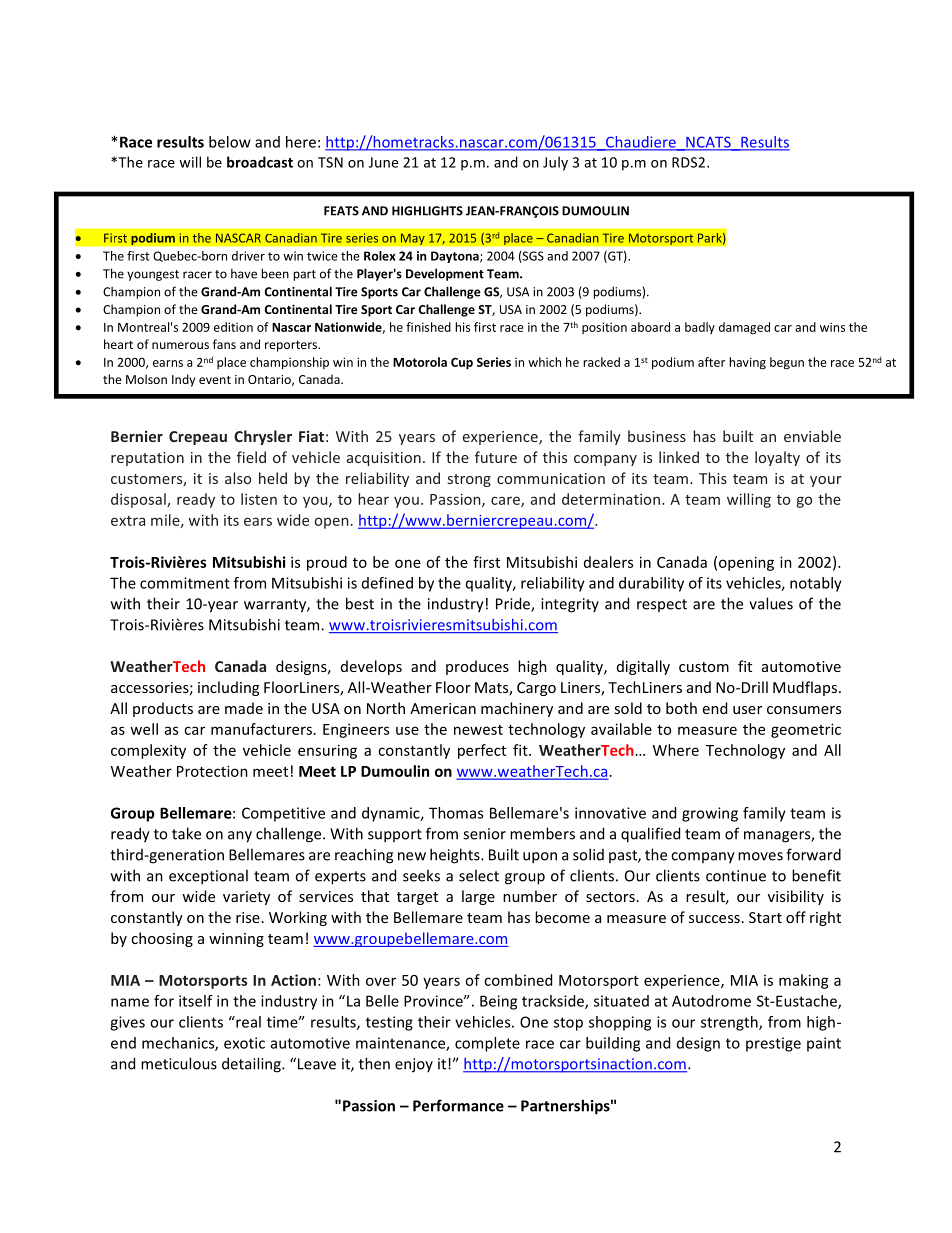  Describe the element at coordinates (477, 667) in the screenshot. I see `produces` at that location.
